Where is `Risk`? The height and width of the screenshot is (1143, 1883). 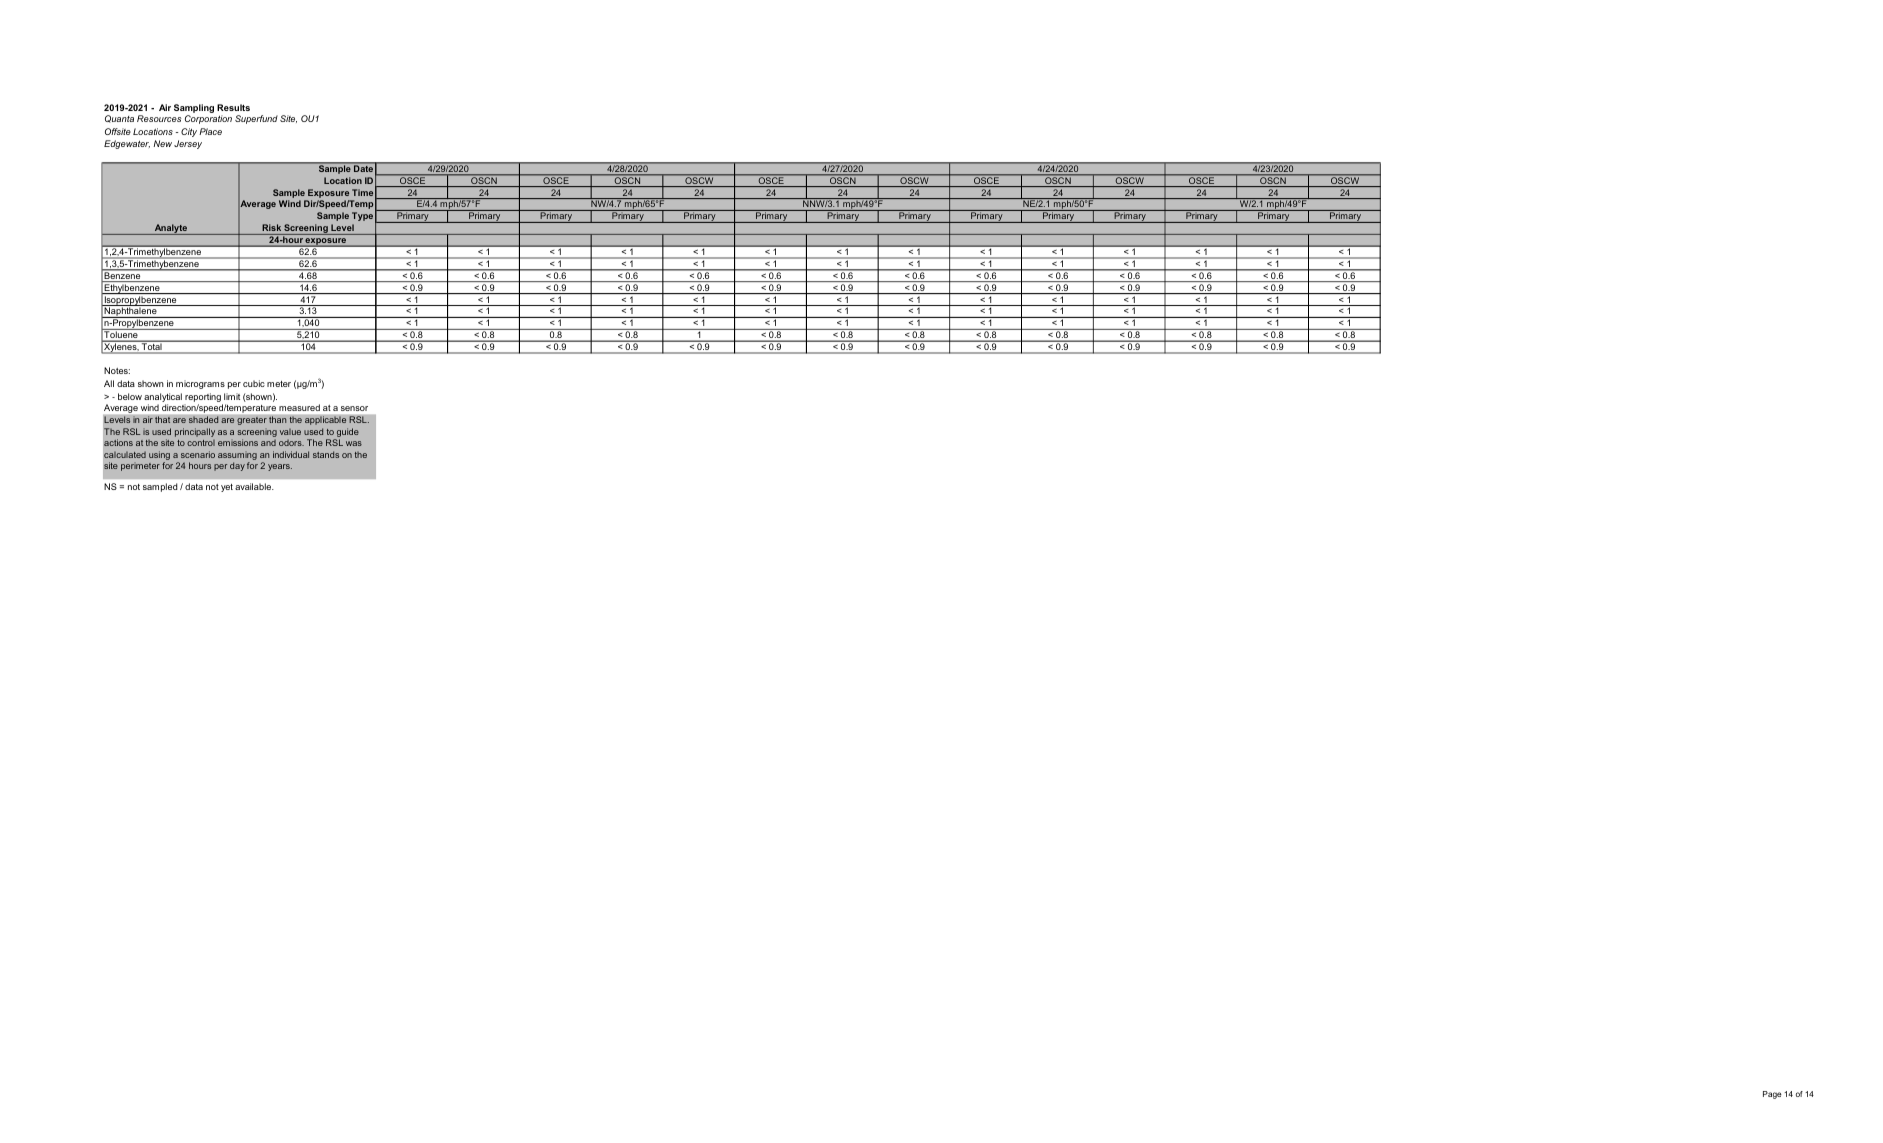
Risk is located at coordinates (271, 227).
